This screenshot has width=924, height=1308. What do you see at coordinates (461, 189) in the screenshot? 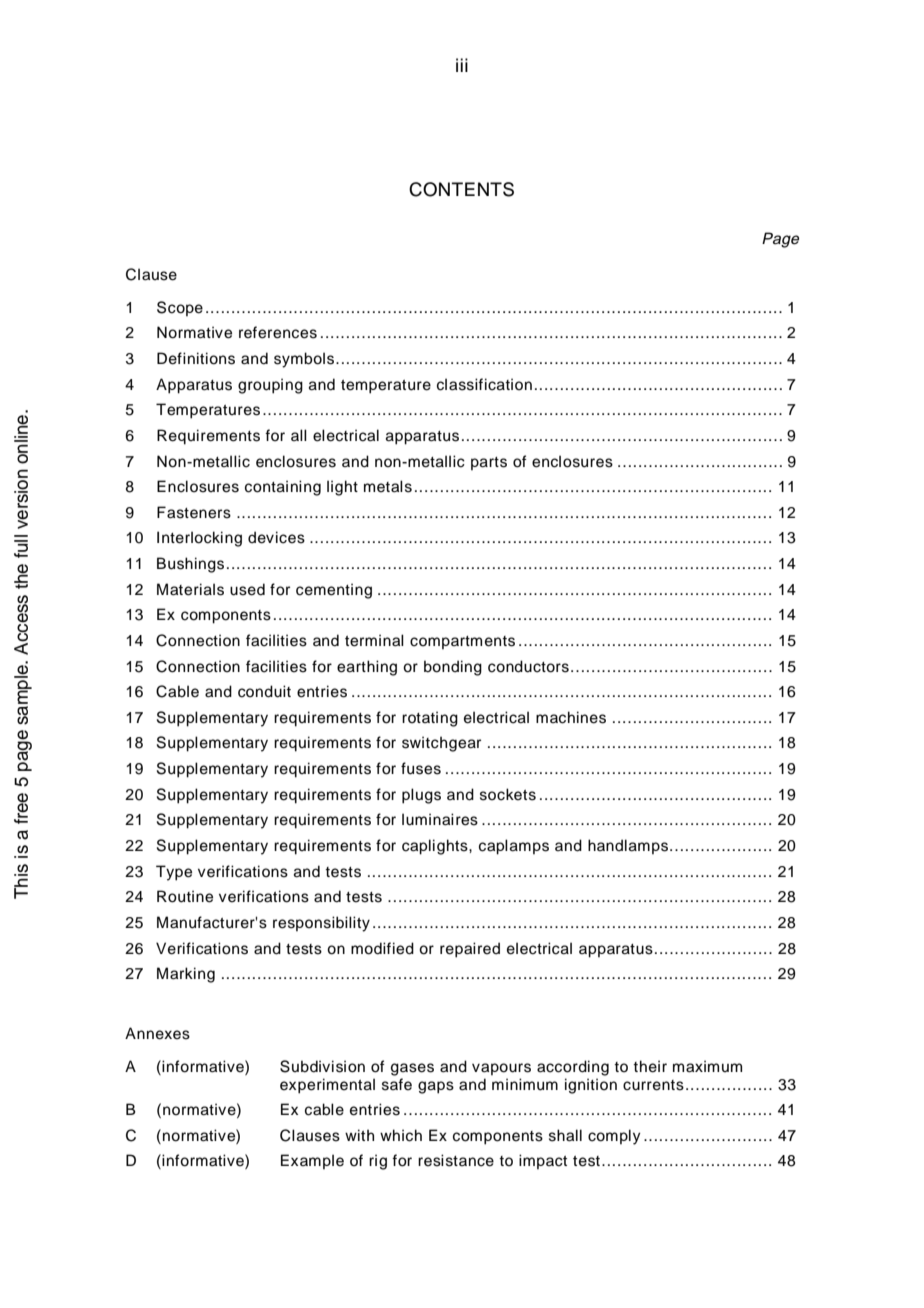
I see `CONTENTS` at bounding box center [461, 189].
